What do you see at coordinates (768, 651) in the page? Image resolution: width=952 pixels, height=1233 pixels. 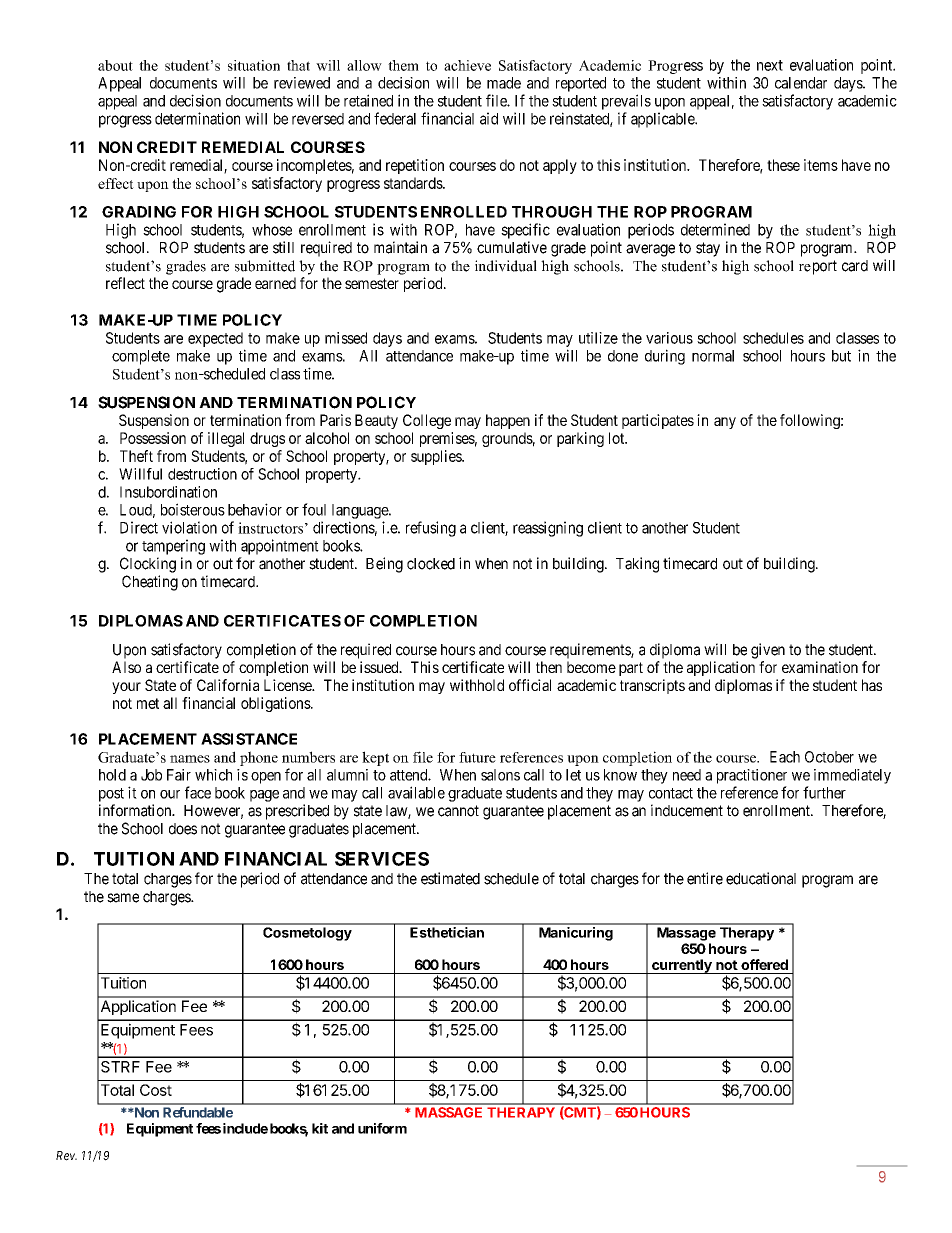 I see `given` at bounding box center [768, 651].
